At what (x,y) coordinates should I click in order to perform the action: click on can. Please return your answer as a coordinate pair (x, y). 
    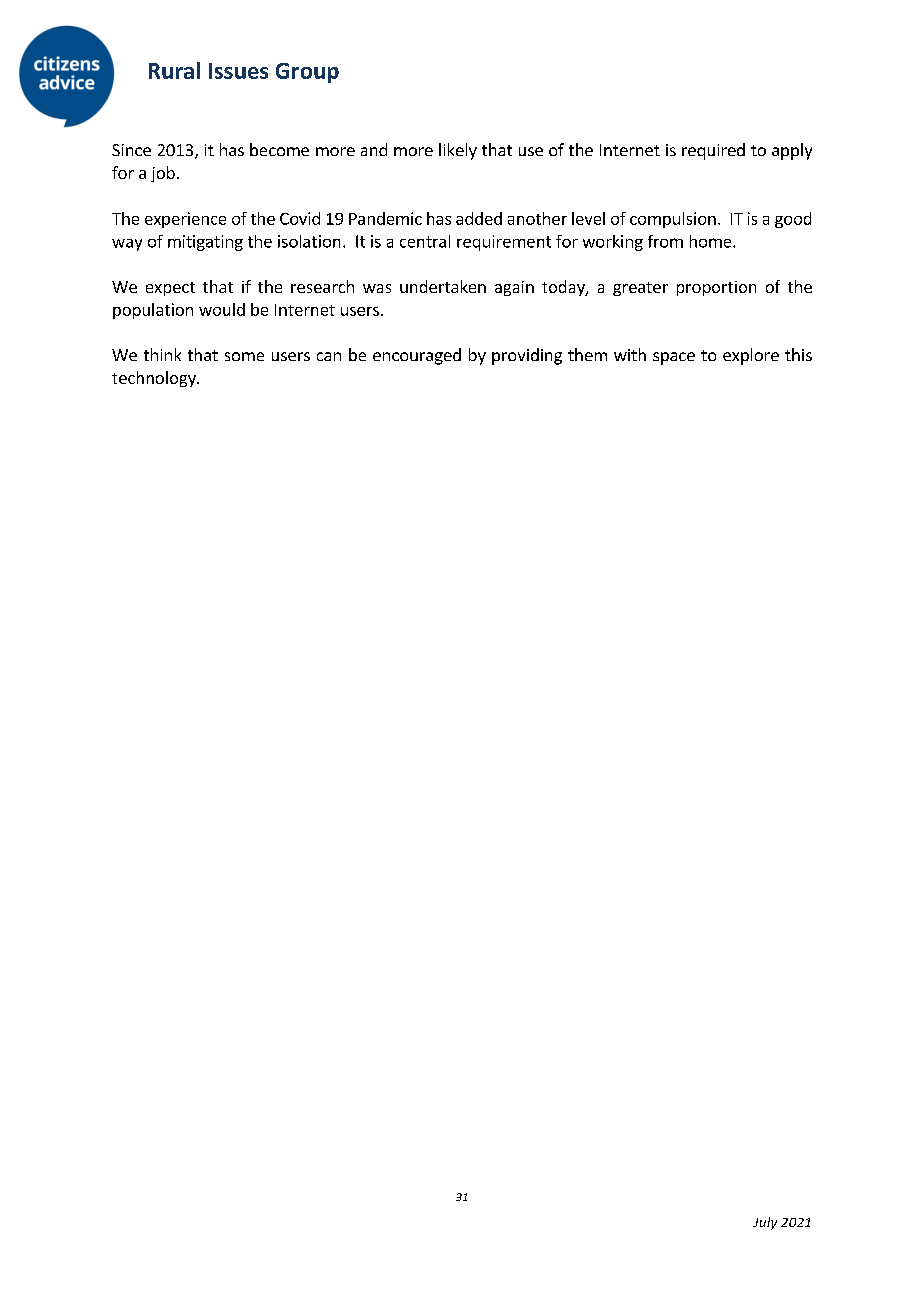
    Looking at the image, I should click on (329, 356).
